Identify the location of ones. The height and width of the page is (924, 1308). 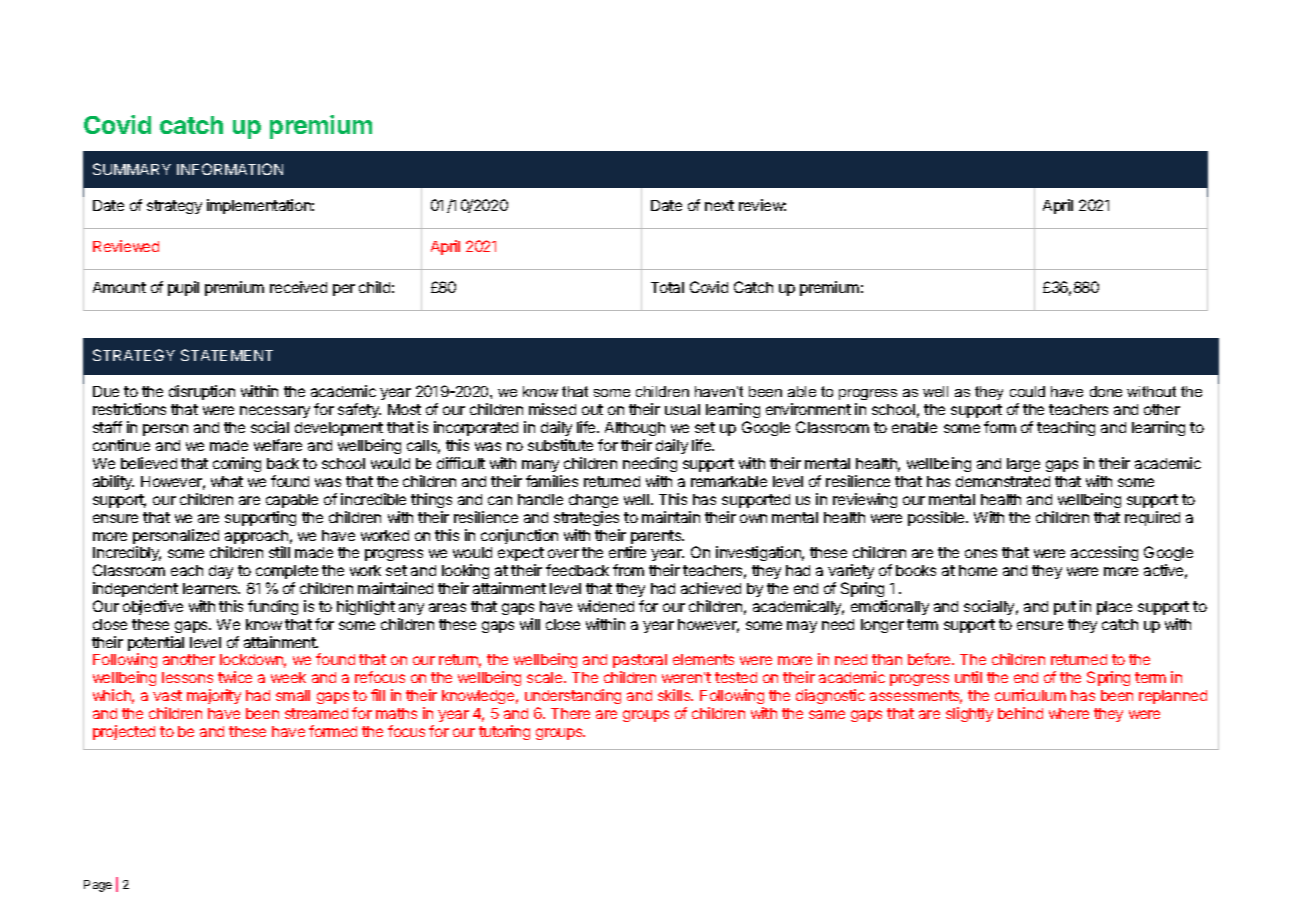
(981, 553).
